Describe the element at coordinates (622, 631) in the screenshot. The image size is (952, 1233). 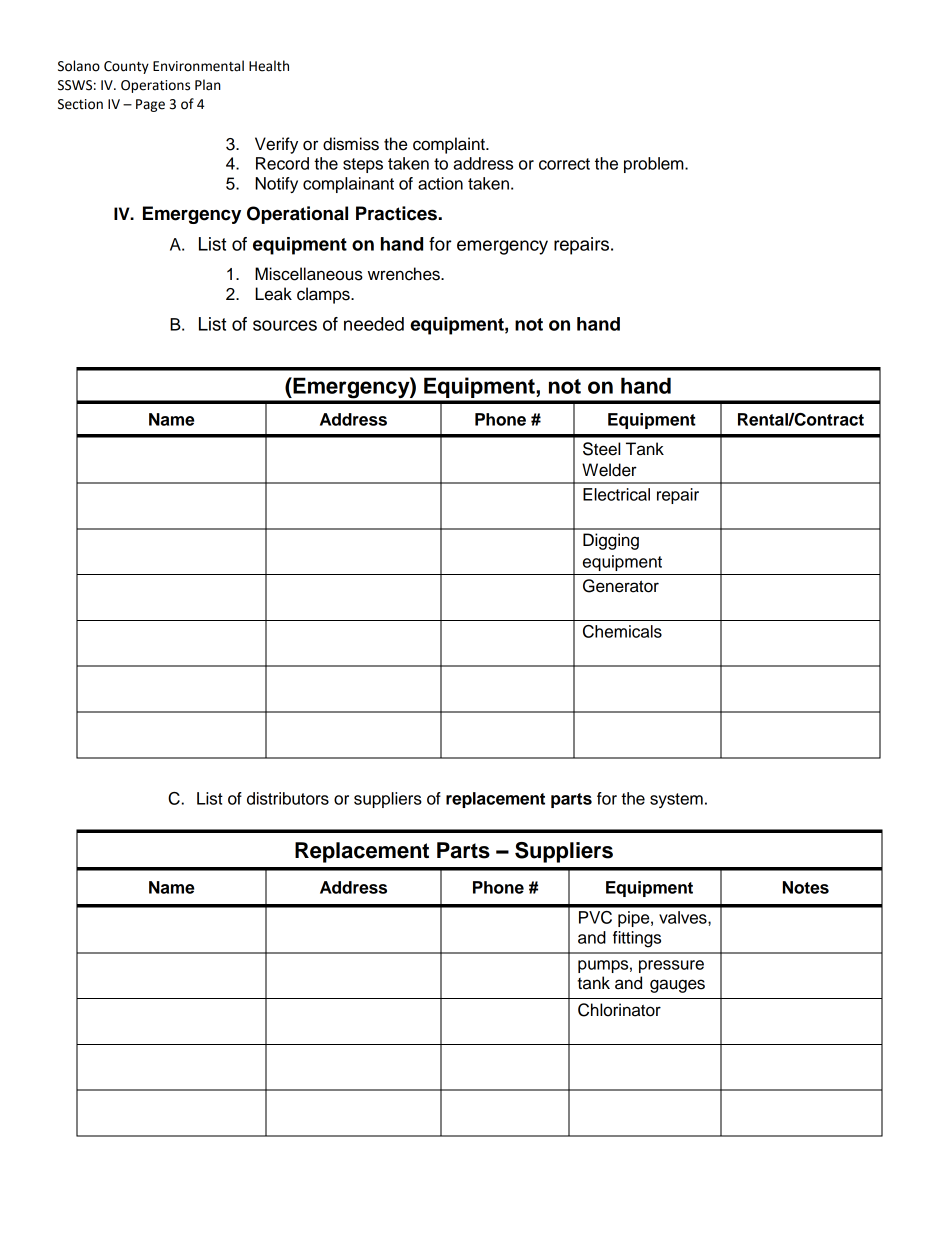
I see `Chemicals` at that location.
